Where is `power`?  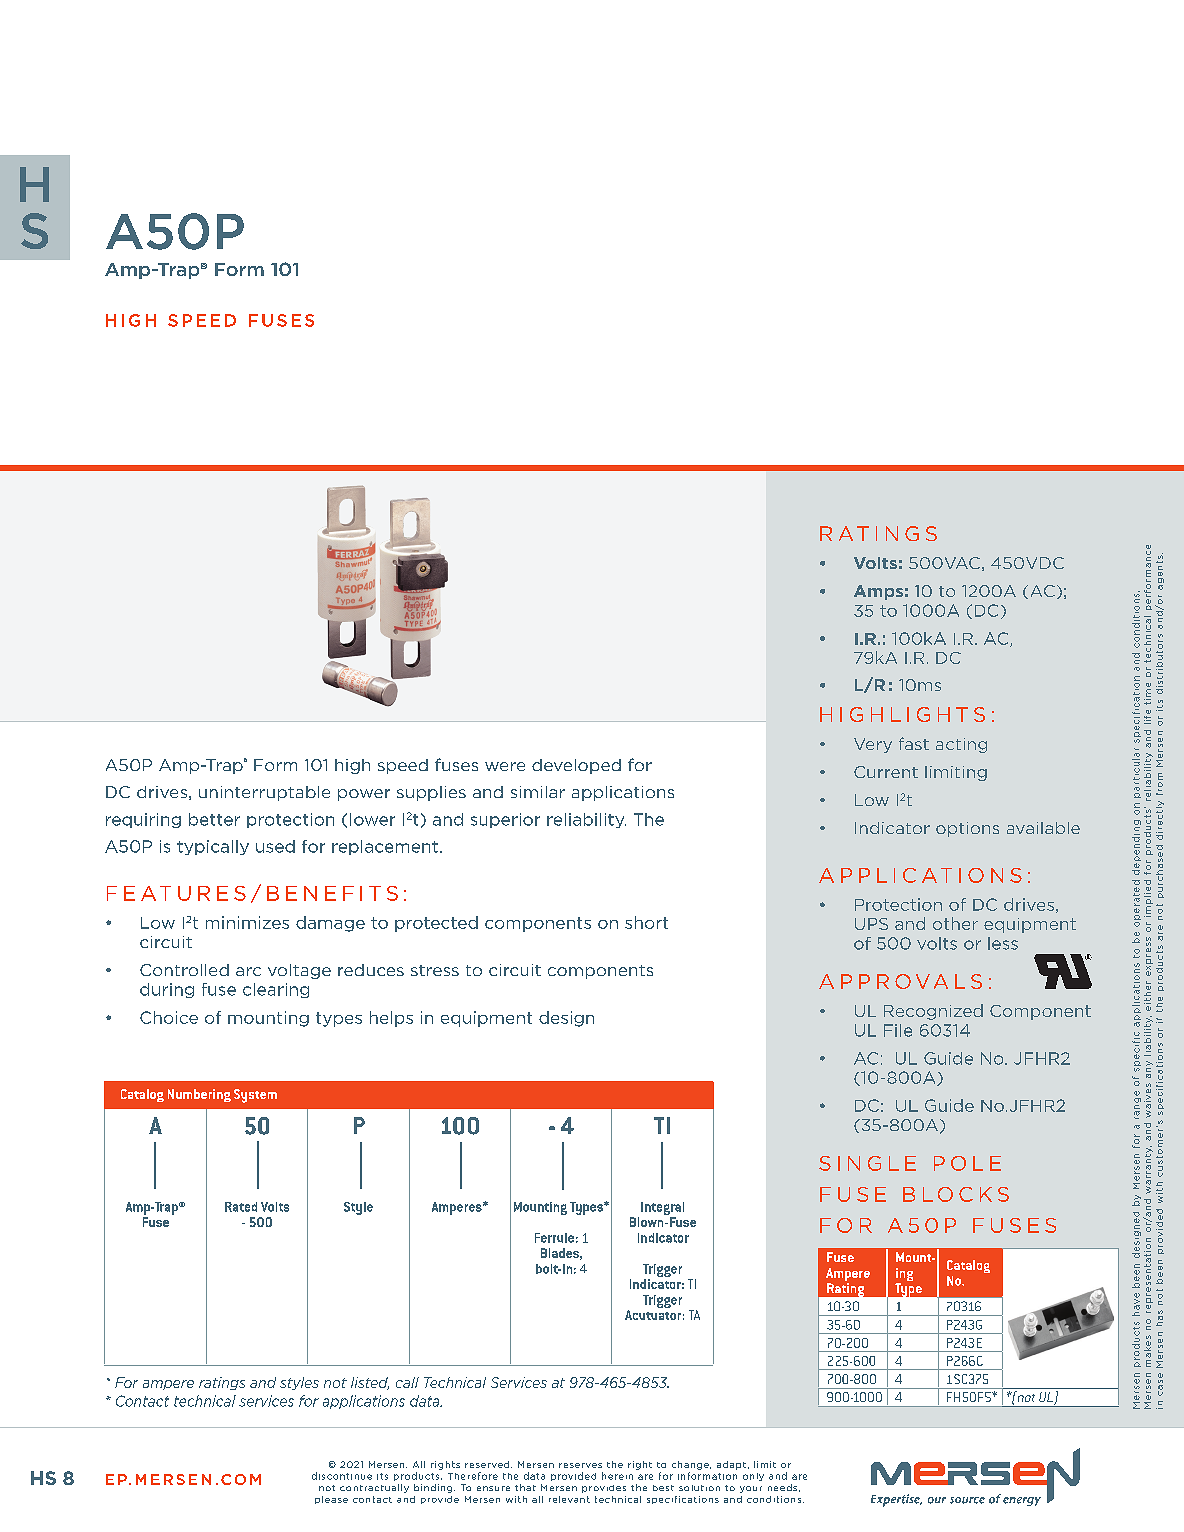
power is located at coordinates (364, 795).
